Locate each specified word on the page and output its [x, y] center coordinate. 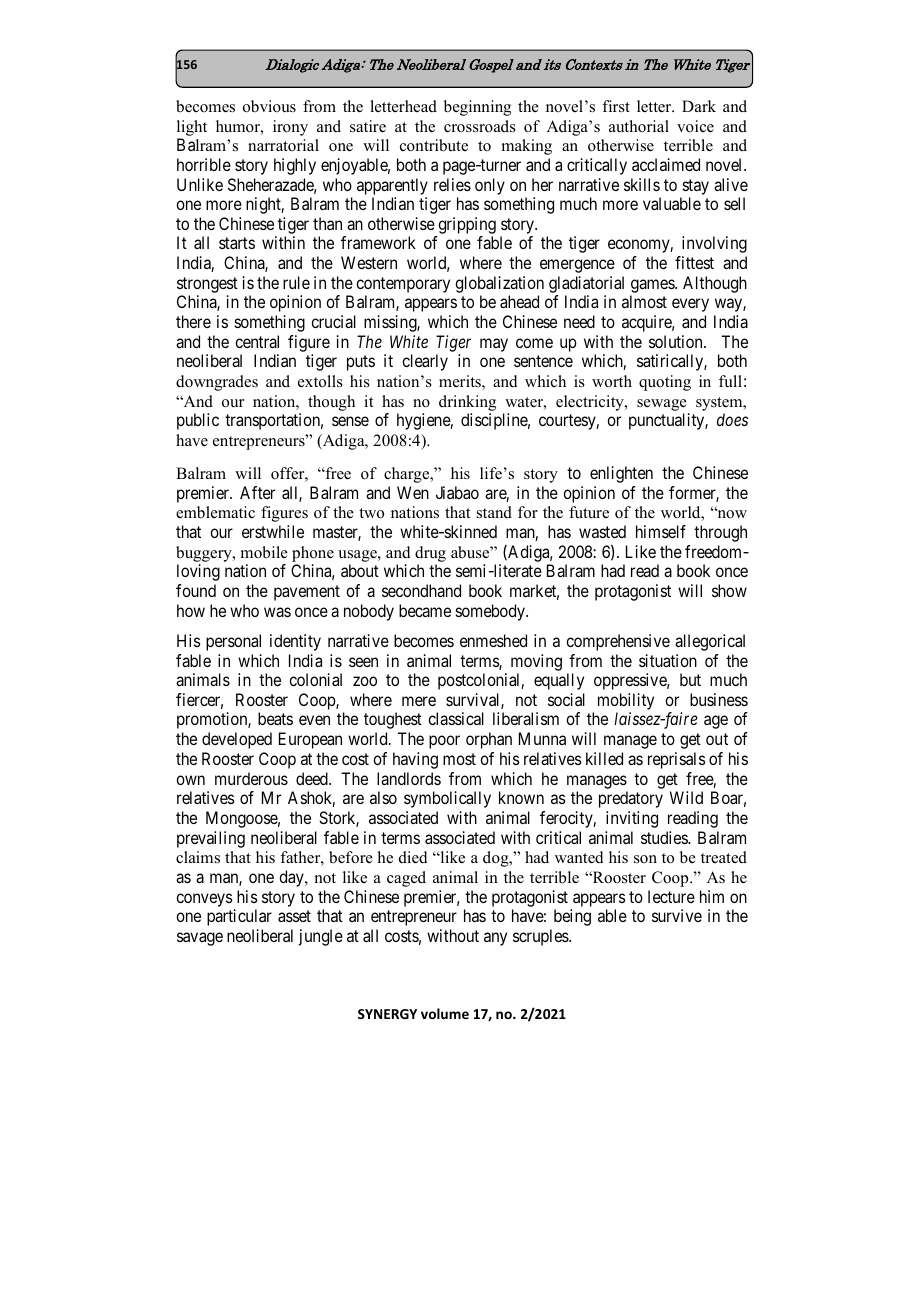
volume [445, 1013]
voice [695, 126]
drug [430, 554]
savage [200, 939]
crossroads [480, 126]
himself [661, 531]
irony [290, 128]
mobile [264, 552]
